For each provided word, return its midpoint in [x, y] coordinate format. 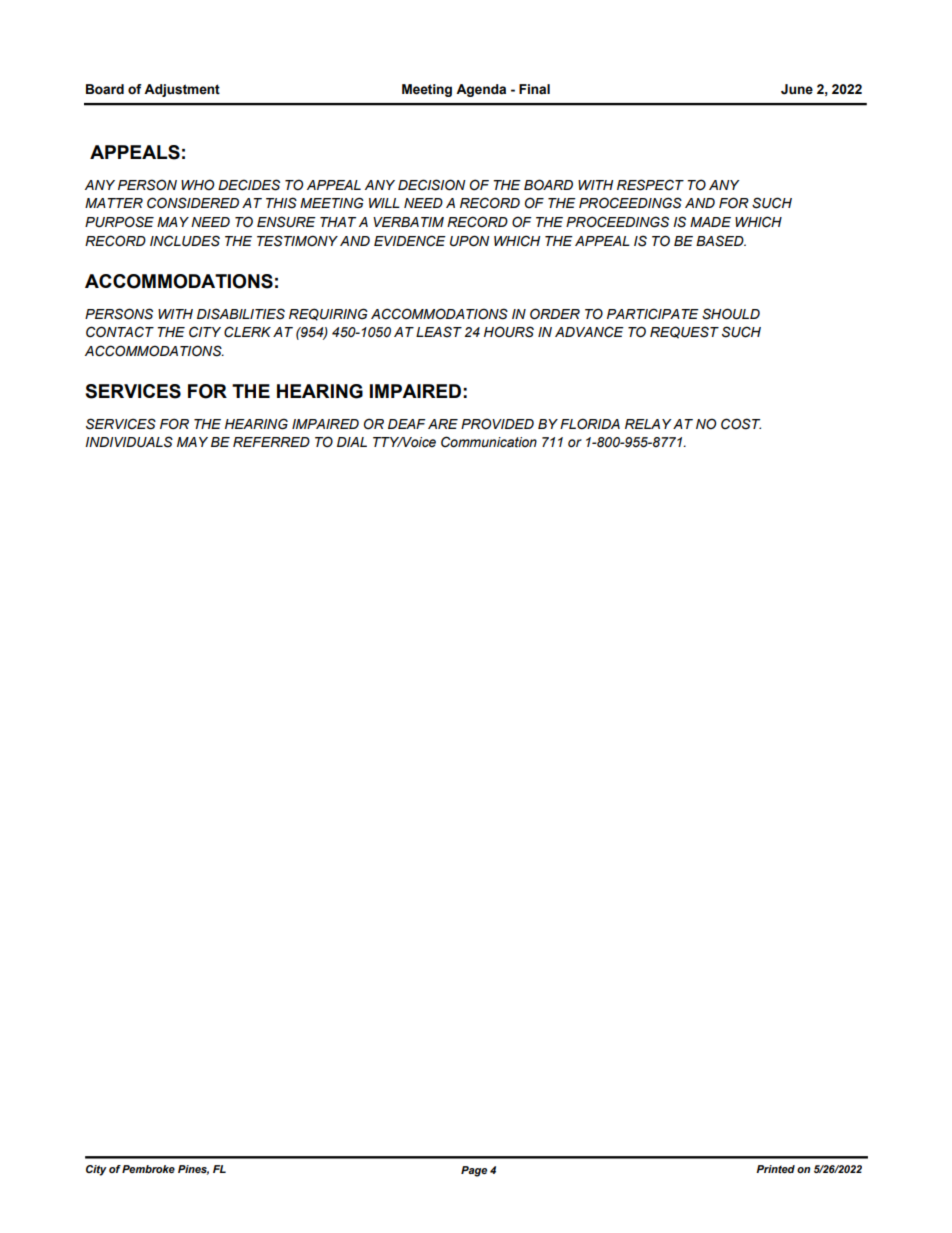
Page [474, 1171]
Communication [489, 442]
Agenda [481, 90]
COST [741, 424]
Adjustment [182, 90]
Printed [775, 1169]
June [797, 89]
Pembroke [148, 1169]
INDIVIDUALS [129, 442]
